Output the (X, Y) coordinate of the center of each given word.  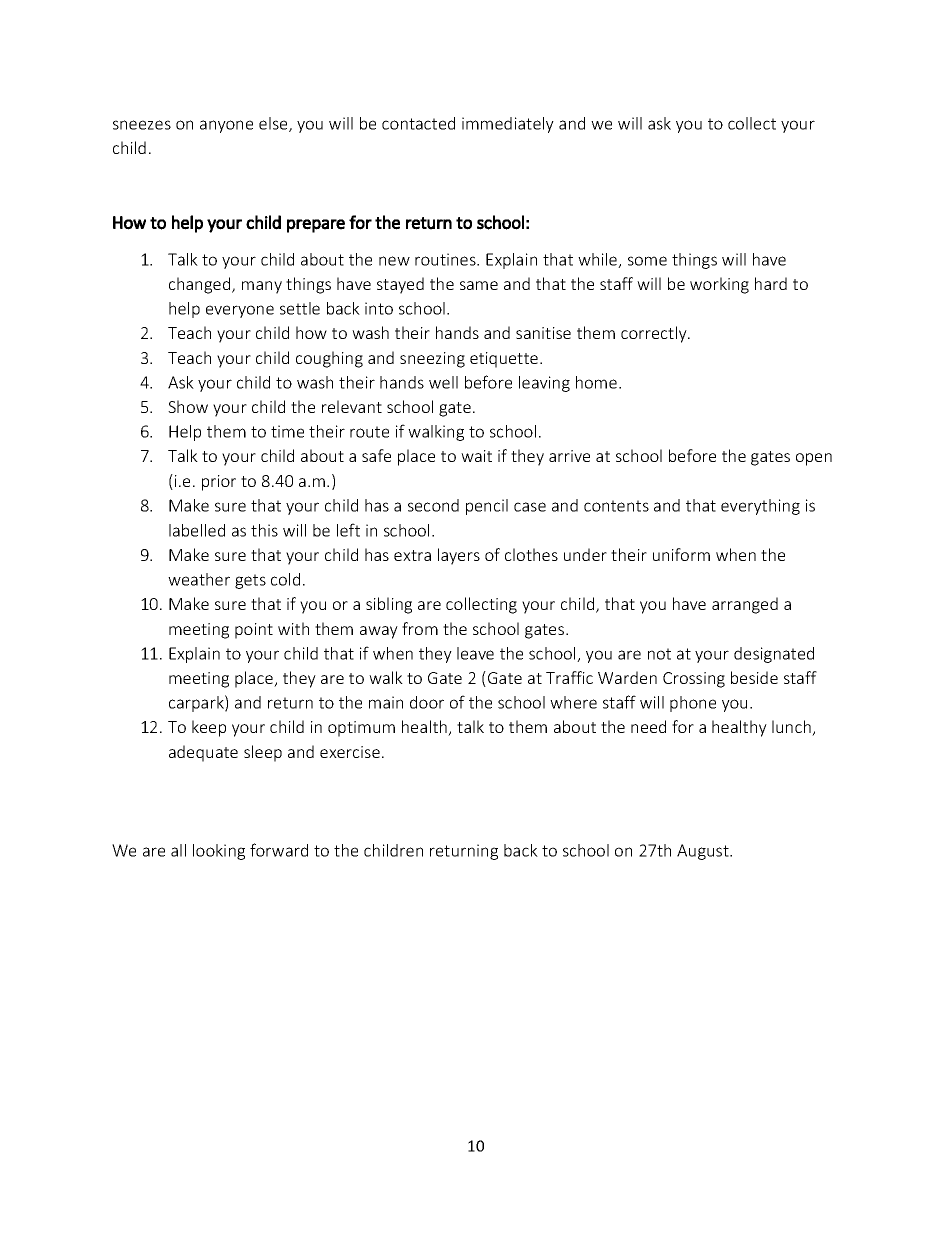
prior (219, 483)
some (647, 261)
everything (760, 507)
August (704, 852)
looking (219, 852)
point (254, 631)
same (479, 285)
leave (475, 653)
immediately (508, 125)
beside (754, 677)
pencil (487, 507)
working (719, 285)
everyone (240, 311)
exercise (350, 752)
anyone (226, 126)
